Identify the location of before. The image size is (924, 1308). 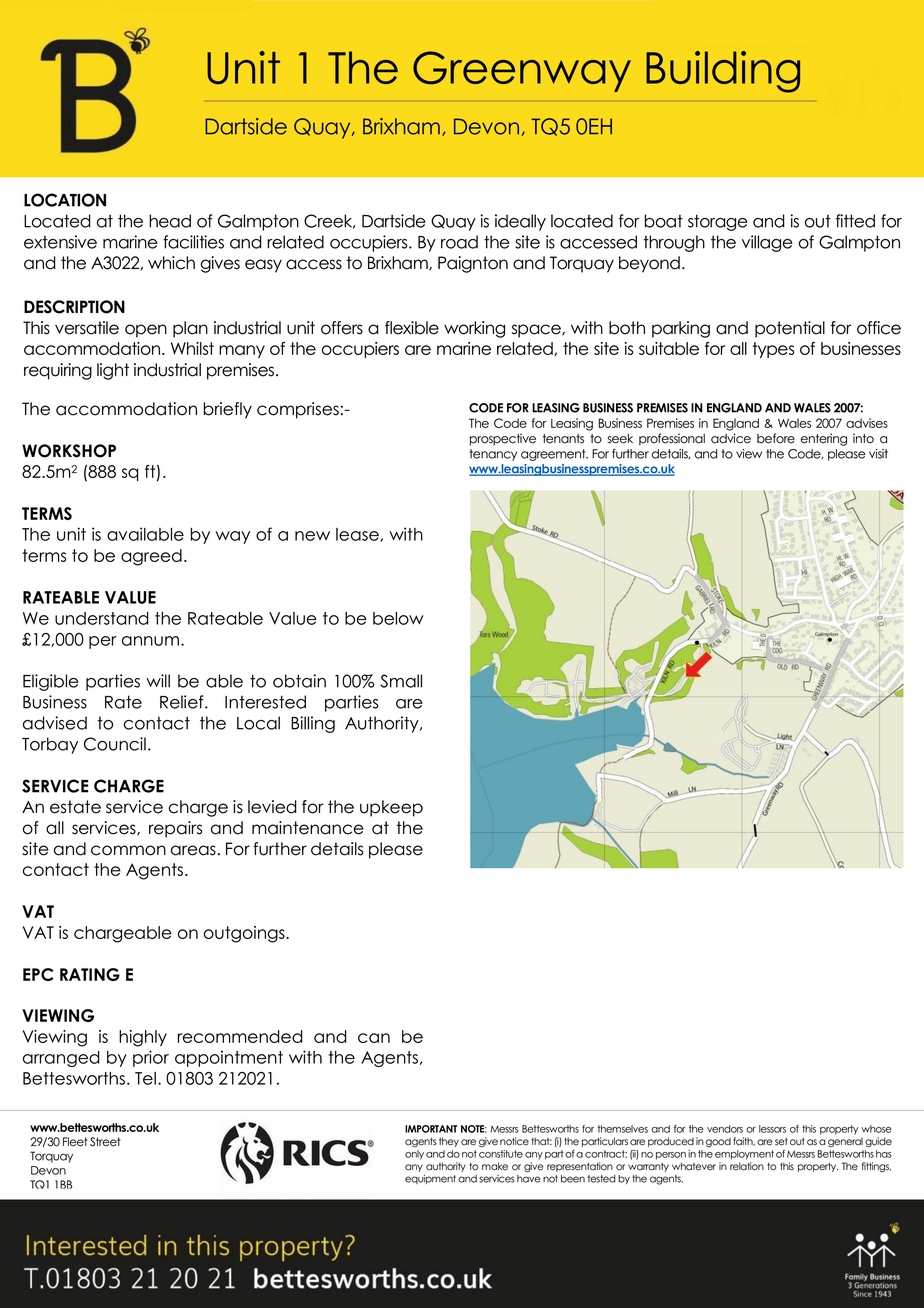
(776, 438).
